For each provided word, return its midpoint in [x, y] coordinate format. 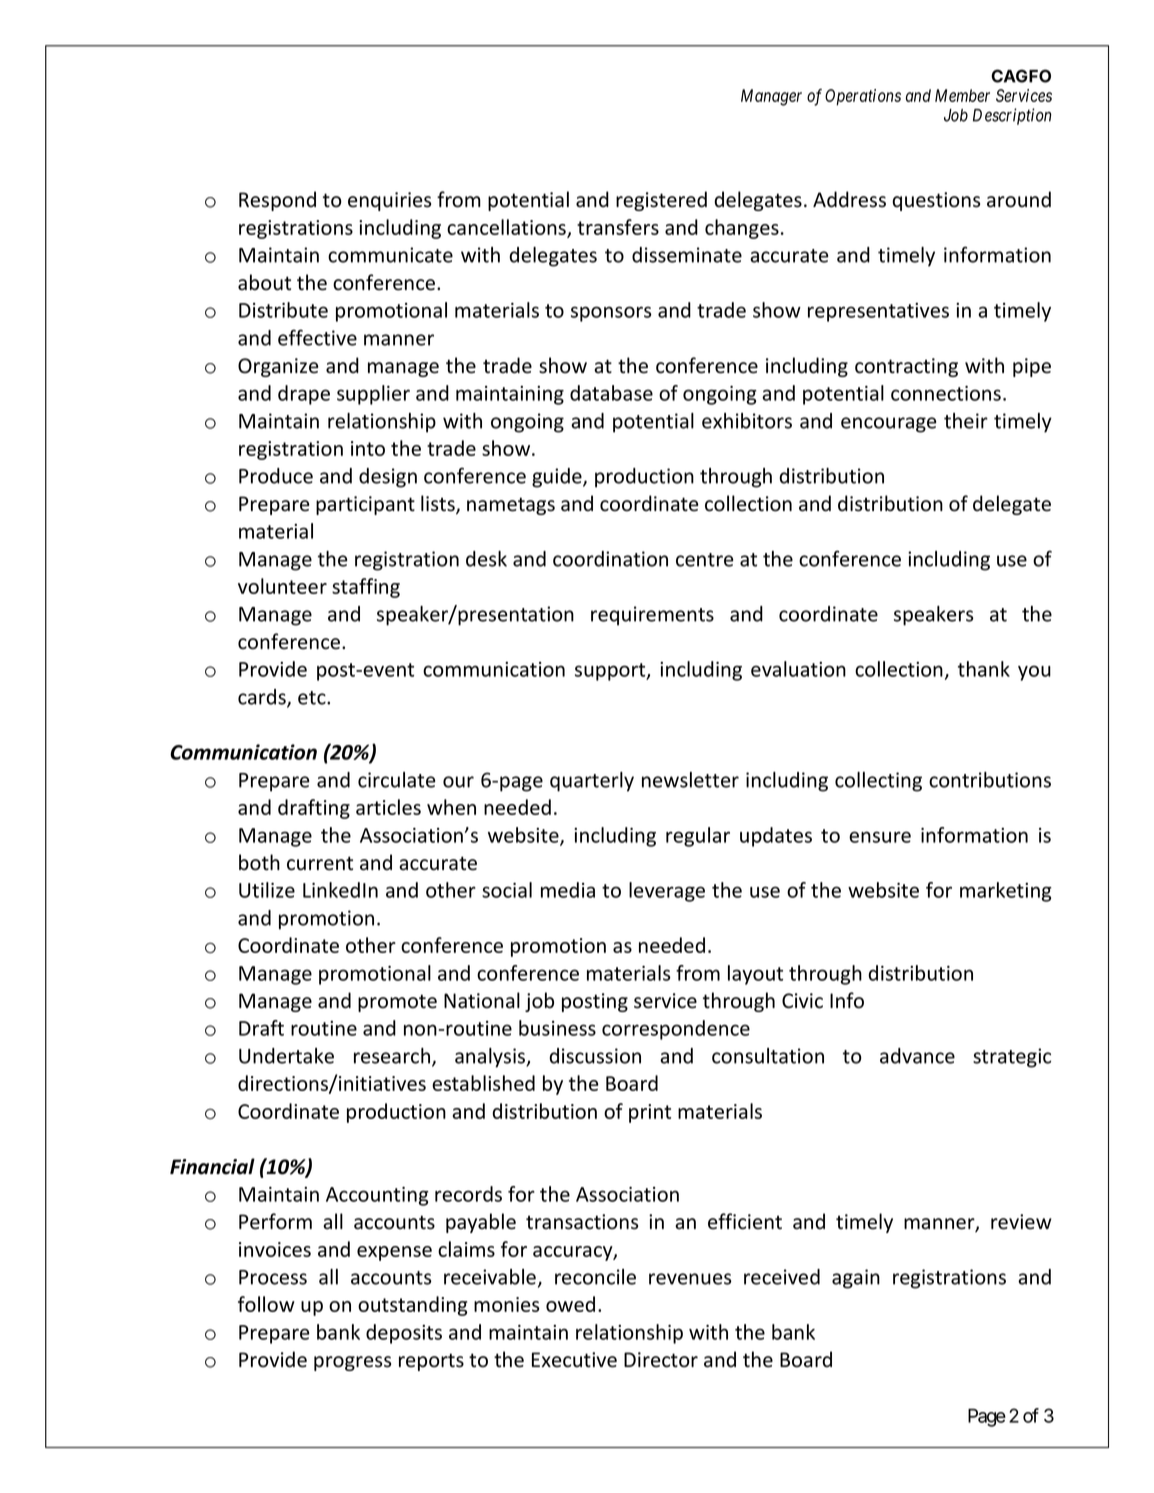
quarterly [592, 782]
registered [661, 201]
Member [962, 95]
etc [313, 698]
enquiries [389, 201]
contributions [990, 780]
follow [266, 1304]
